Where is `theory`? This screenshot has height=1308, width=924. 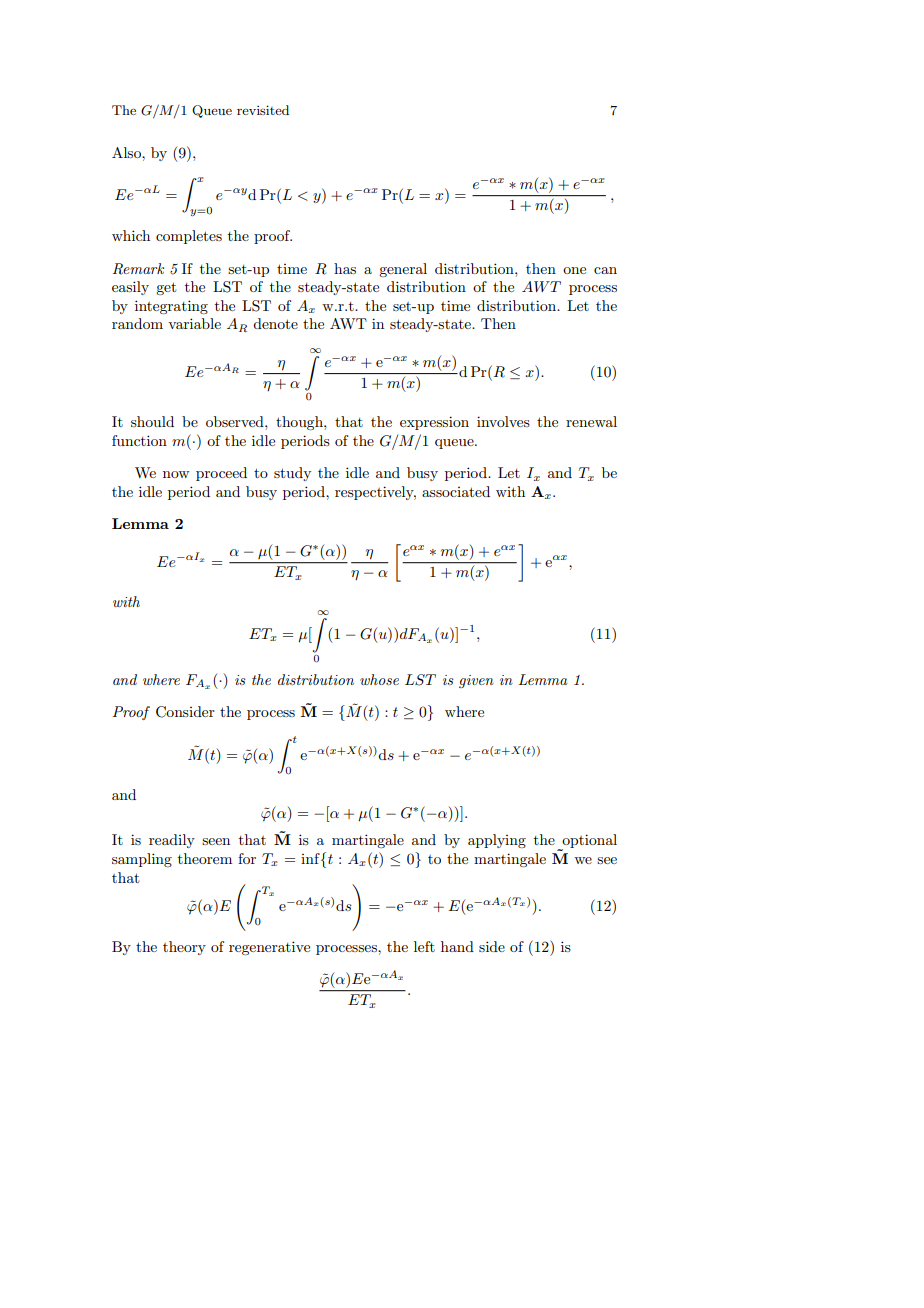
theory is located at coordinates (184, 948).
